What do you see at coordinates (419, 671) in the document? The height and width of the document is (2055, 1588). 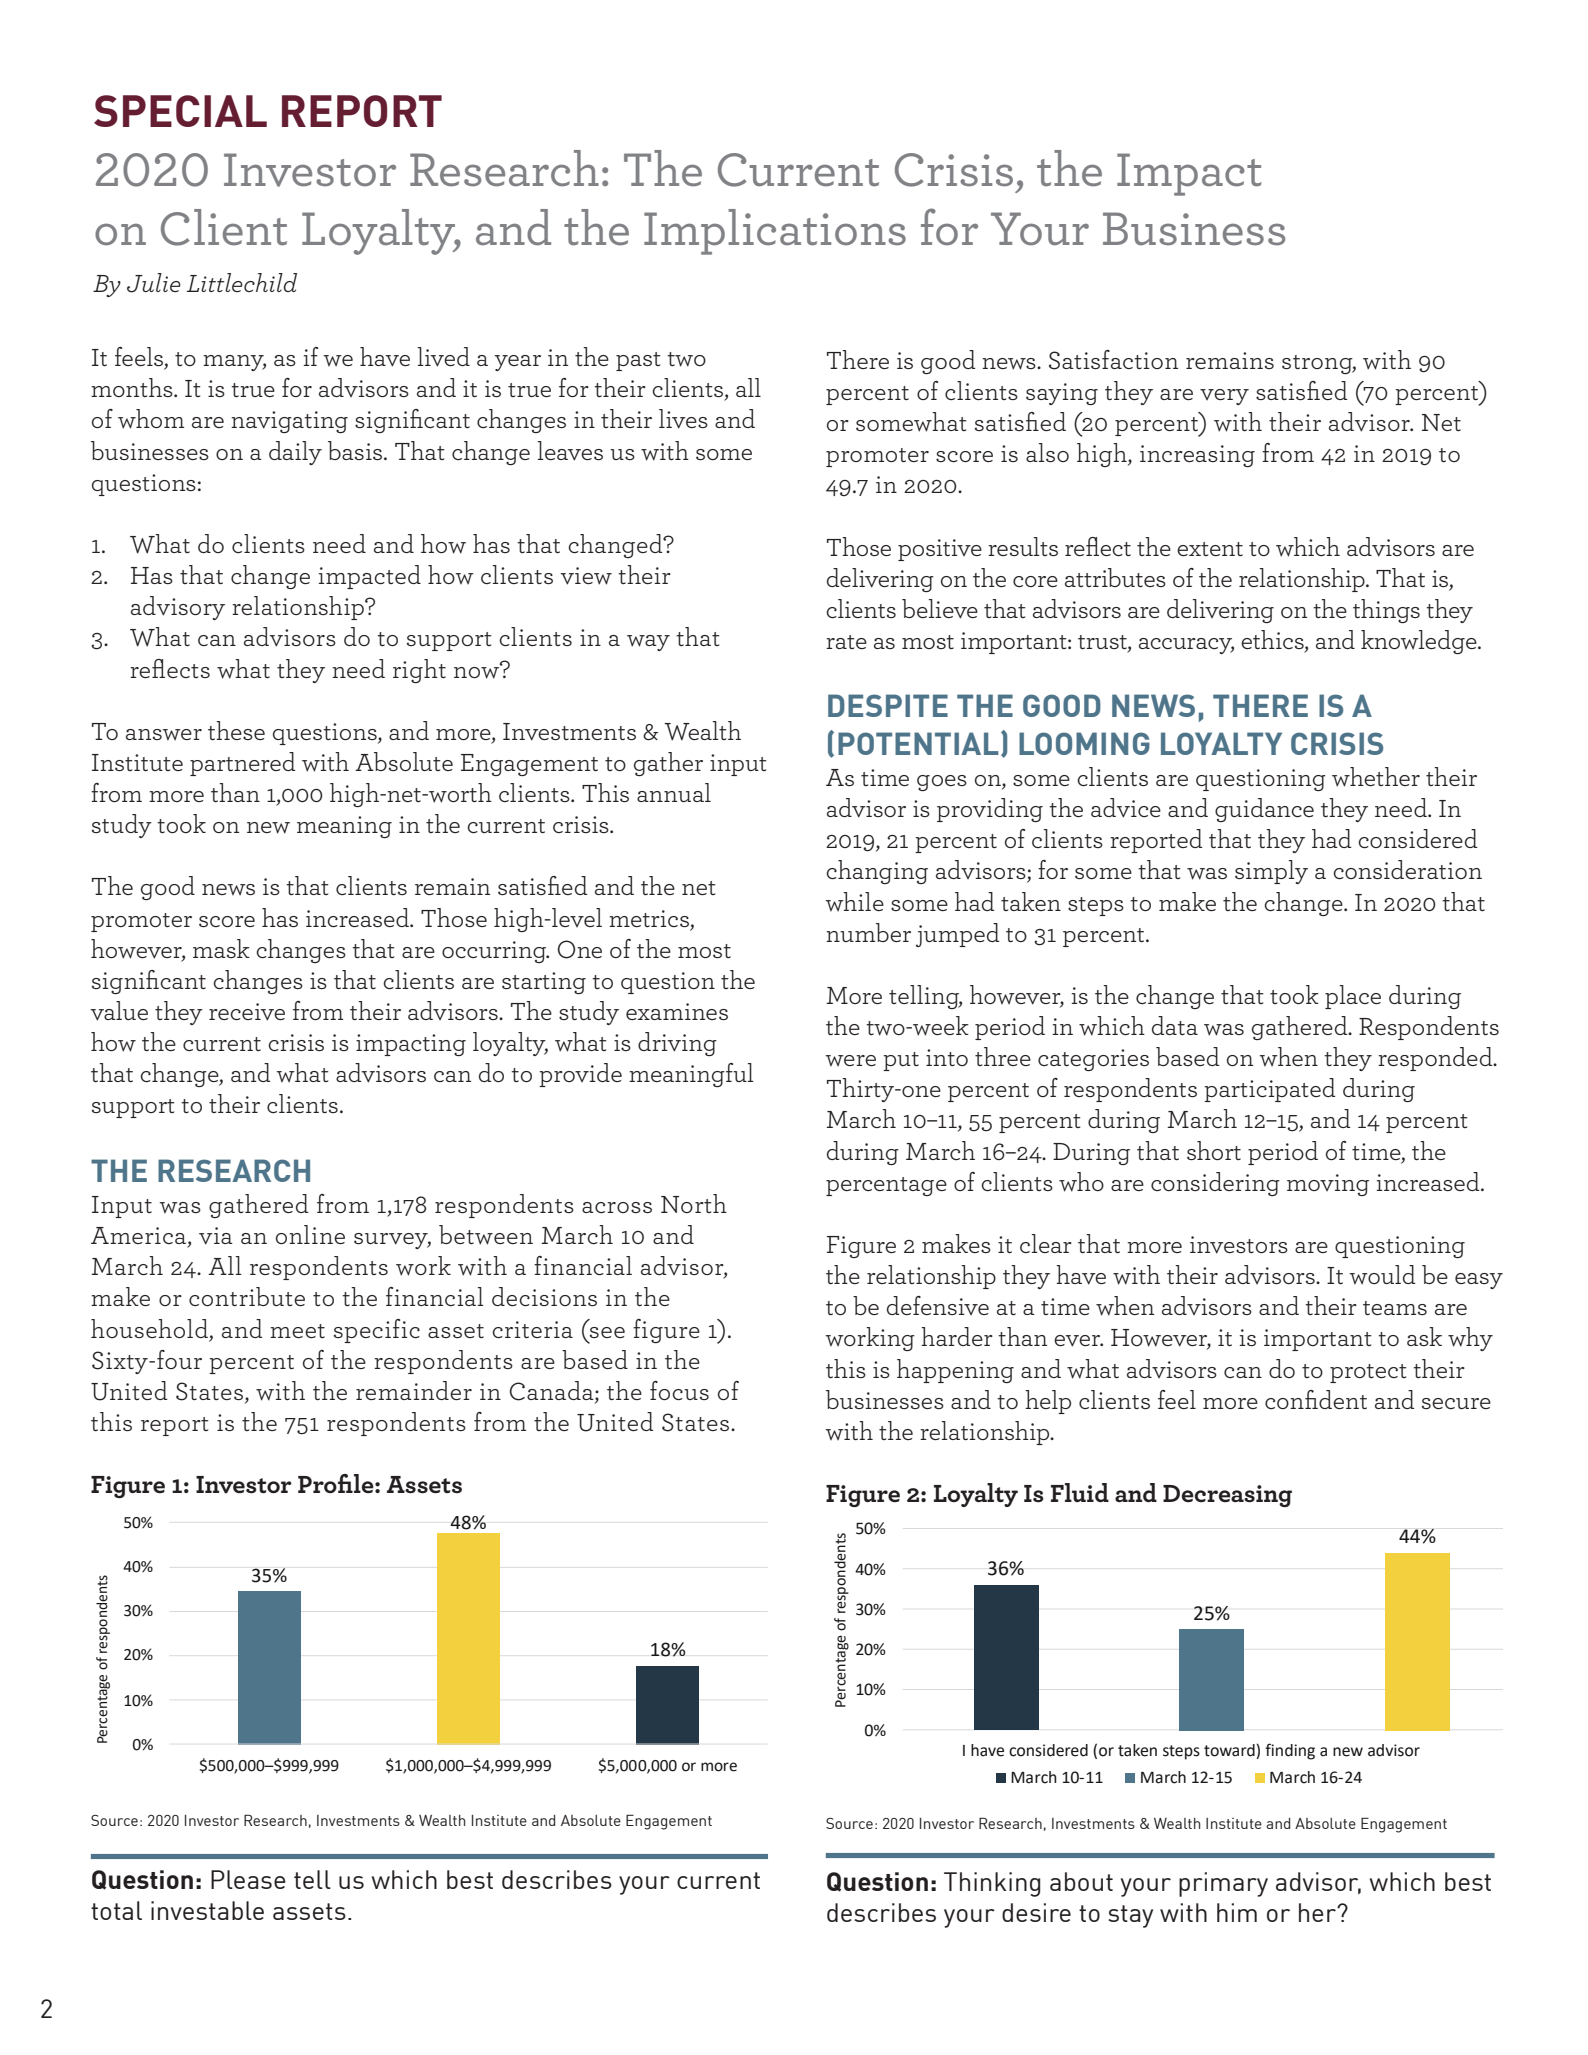 I see `right` at bounding box center [419, 671].
